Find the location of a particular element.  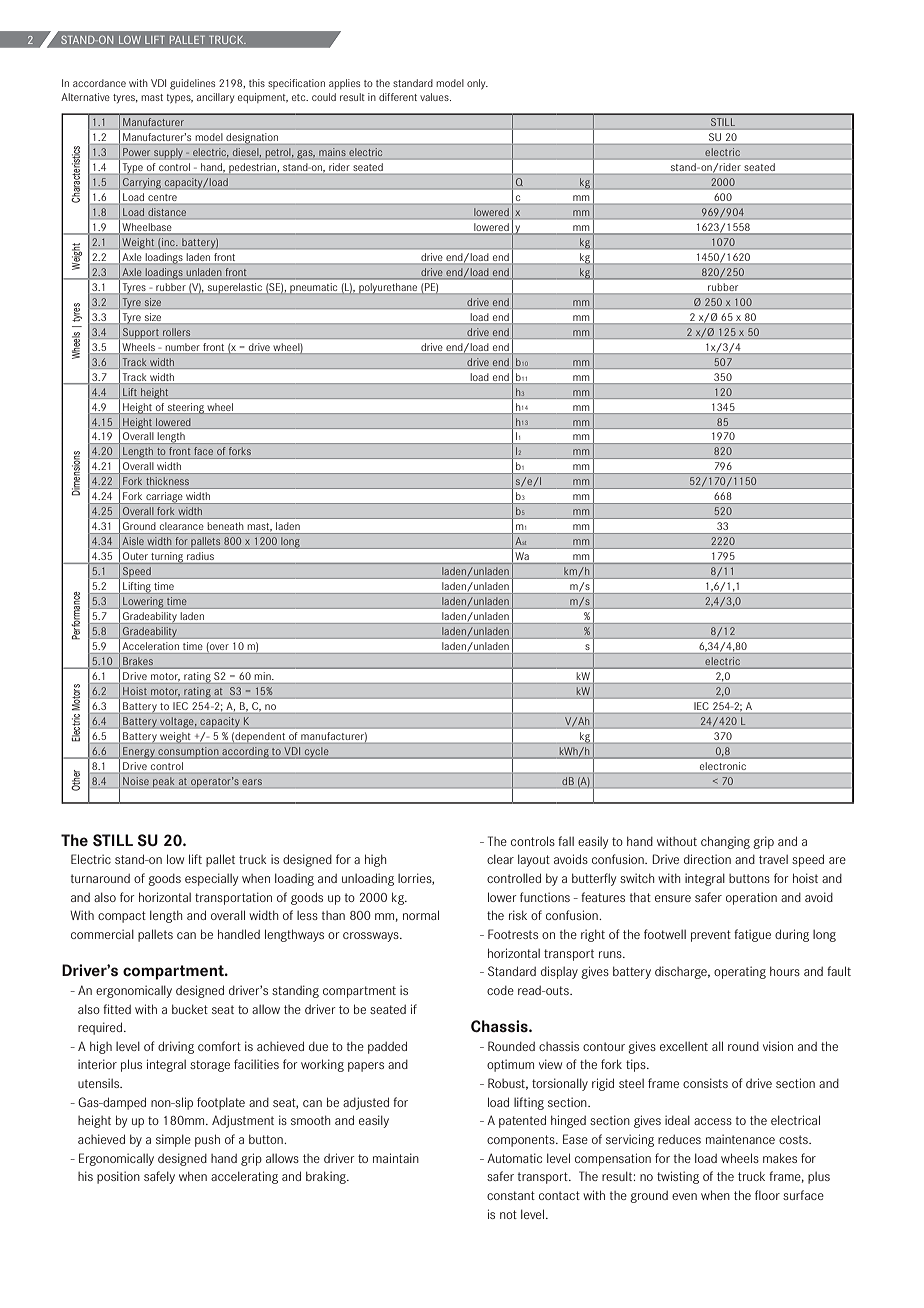

normal is located at coordinates (421, 915).
